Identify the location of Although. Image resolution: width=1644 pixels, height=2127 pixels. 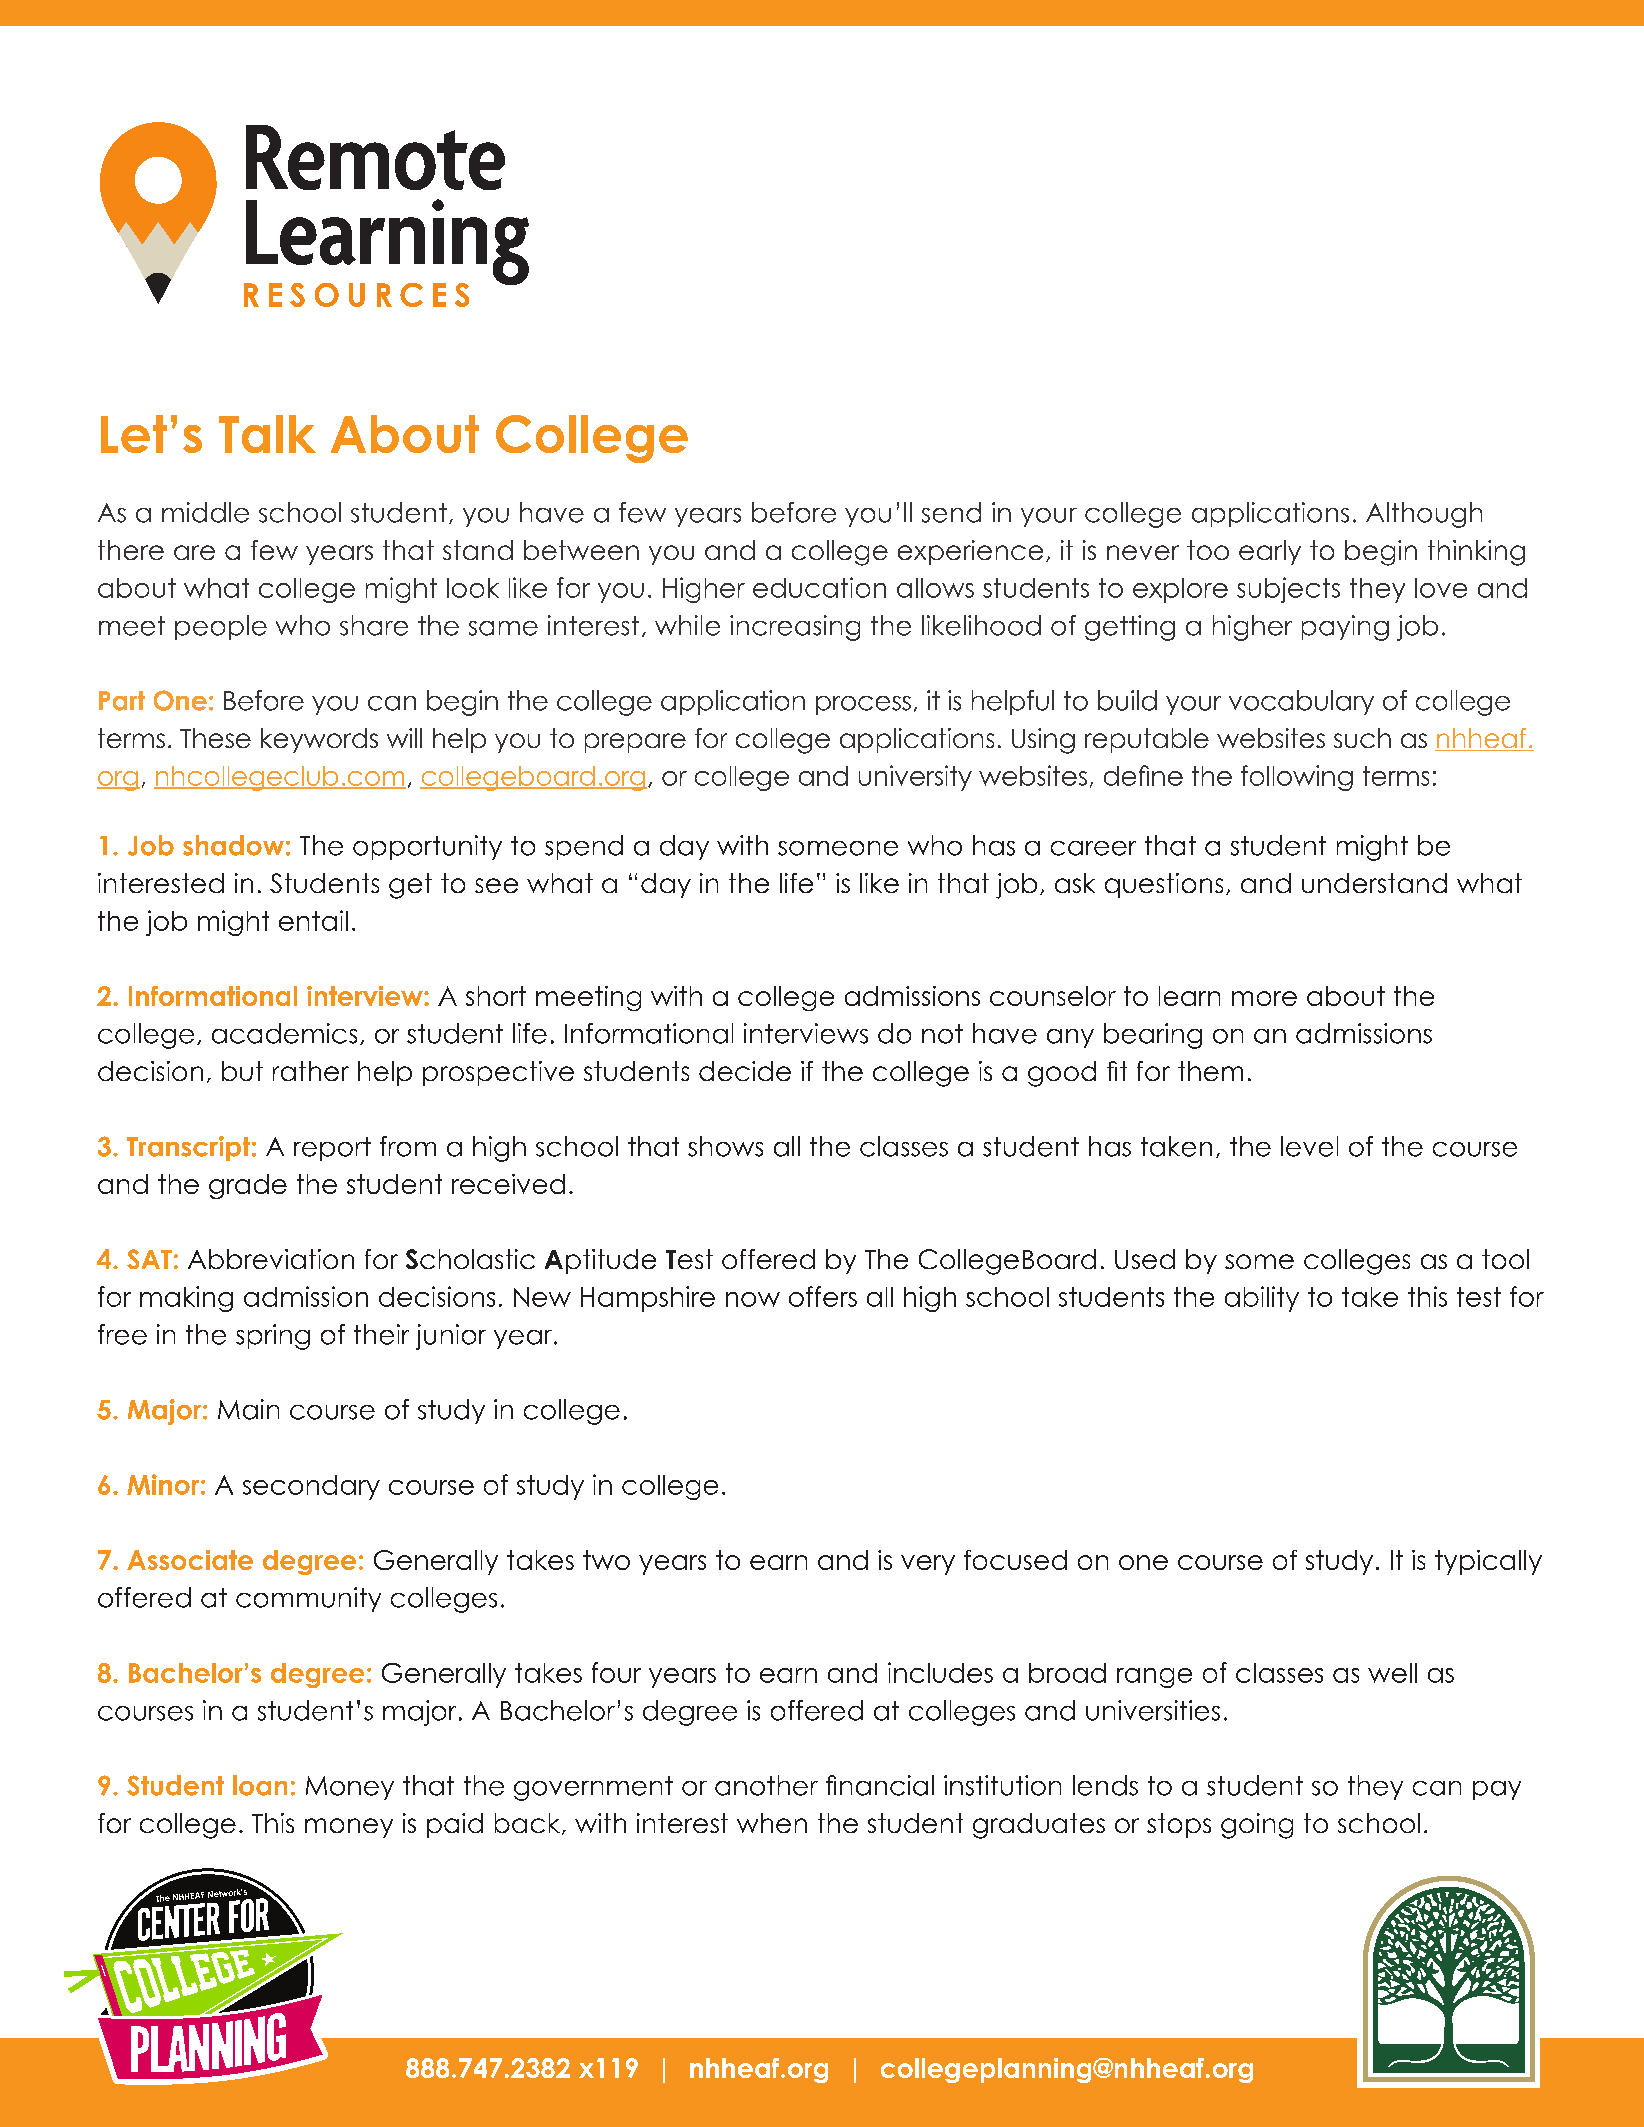
(1424, 515).
